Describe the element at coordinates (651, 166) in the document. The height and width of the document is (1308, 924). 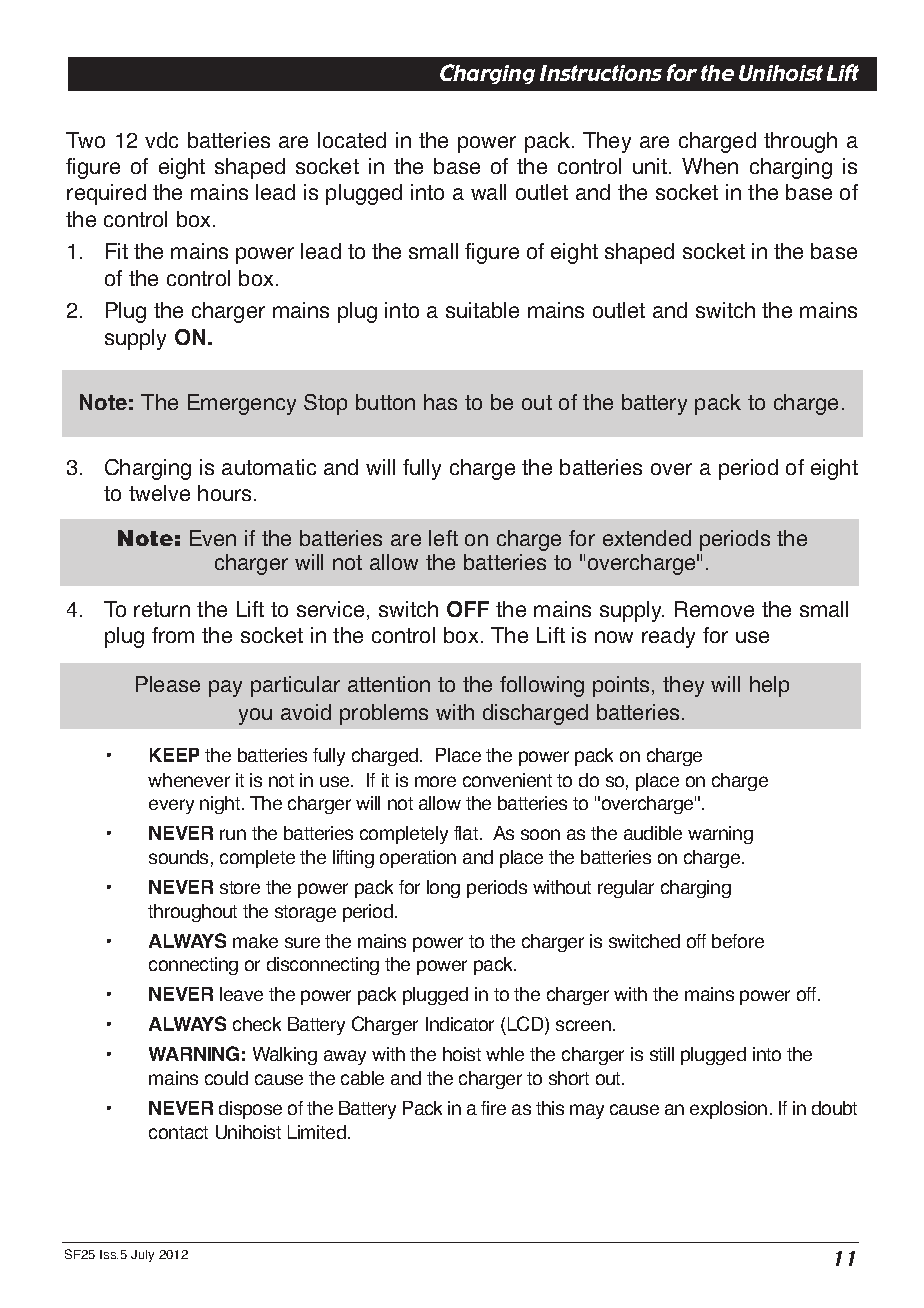
I see `unit` at that location.
